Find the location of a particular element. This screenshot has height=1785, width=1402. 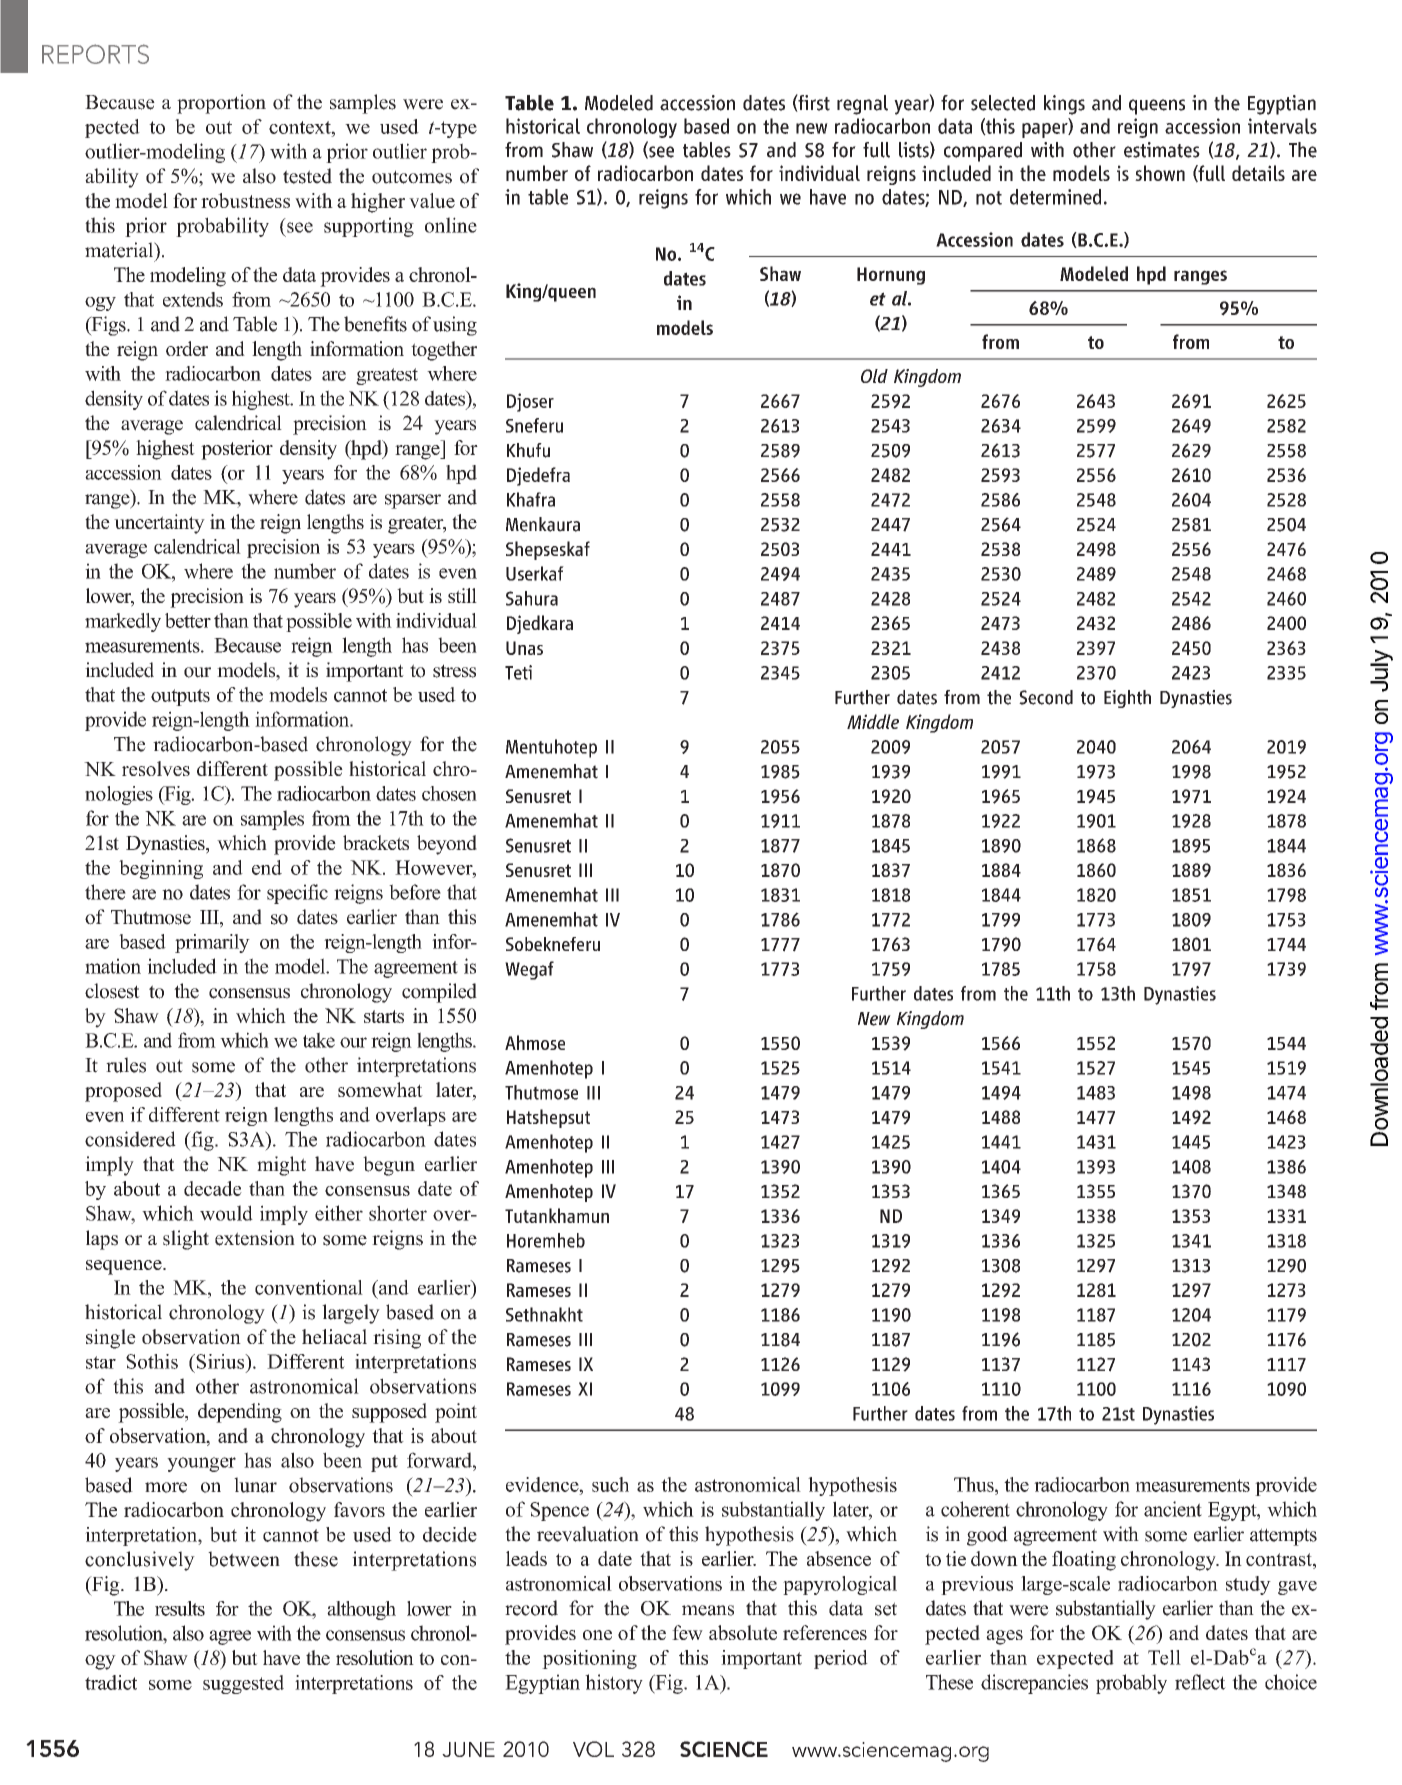

reflect is located at coordinates (1200, 1682).
